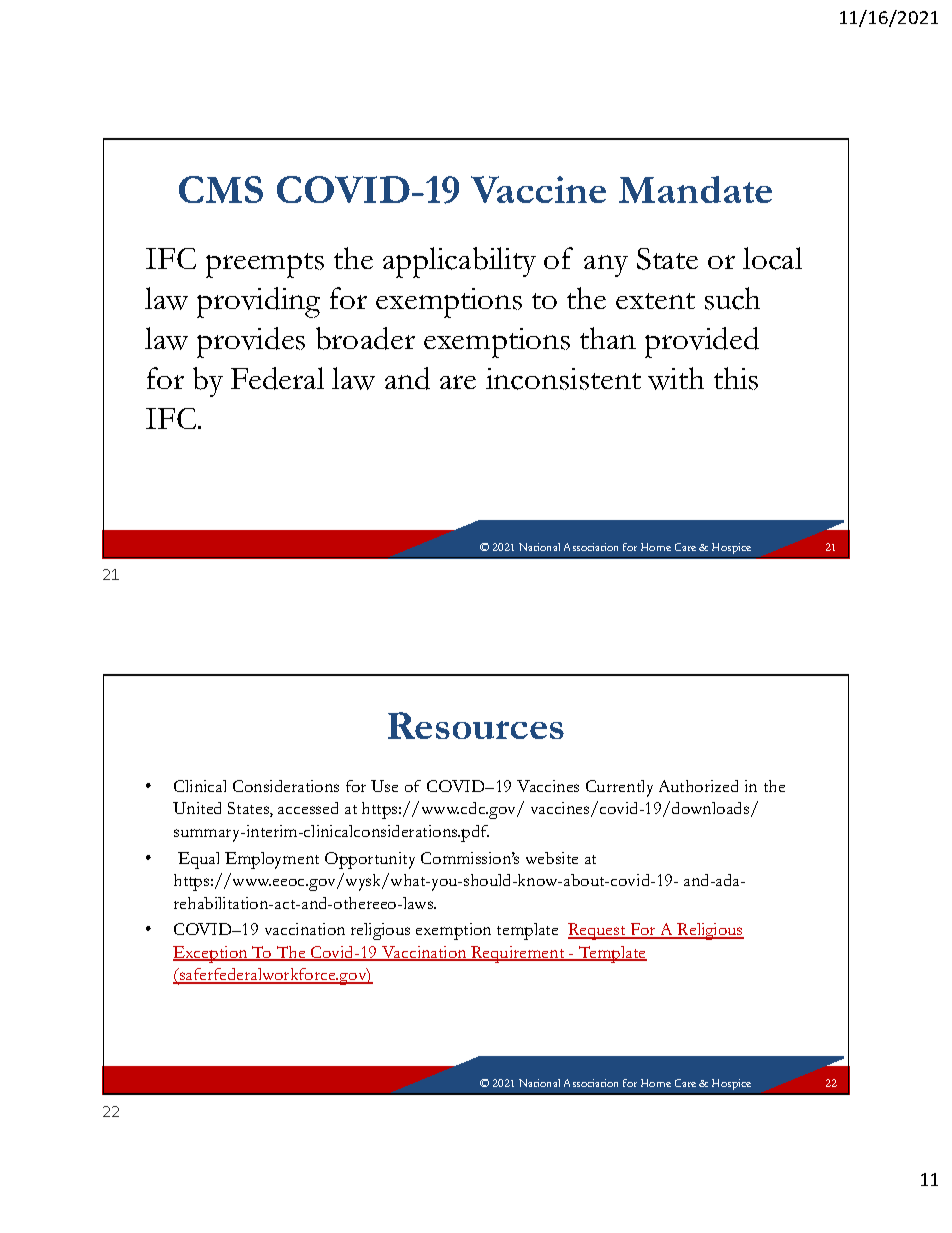 This screenshot has width=952, height=1233. Describe the element at coordinates (384, 786) in the screenshot. I see `Use` at that location.
